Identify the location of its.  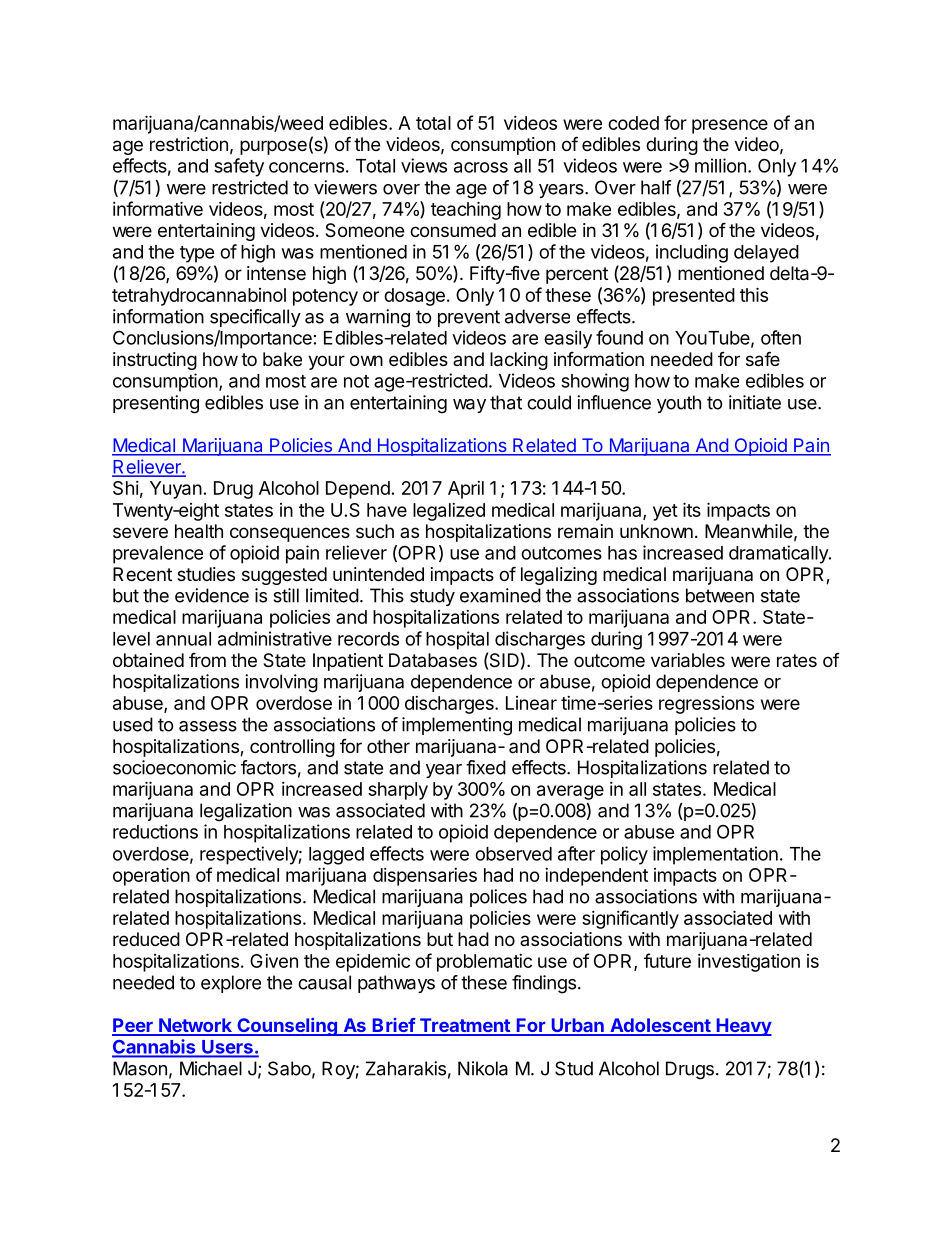
(692, 509).
